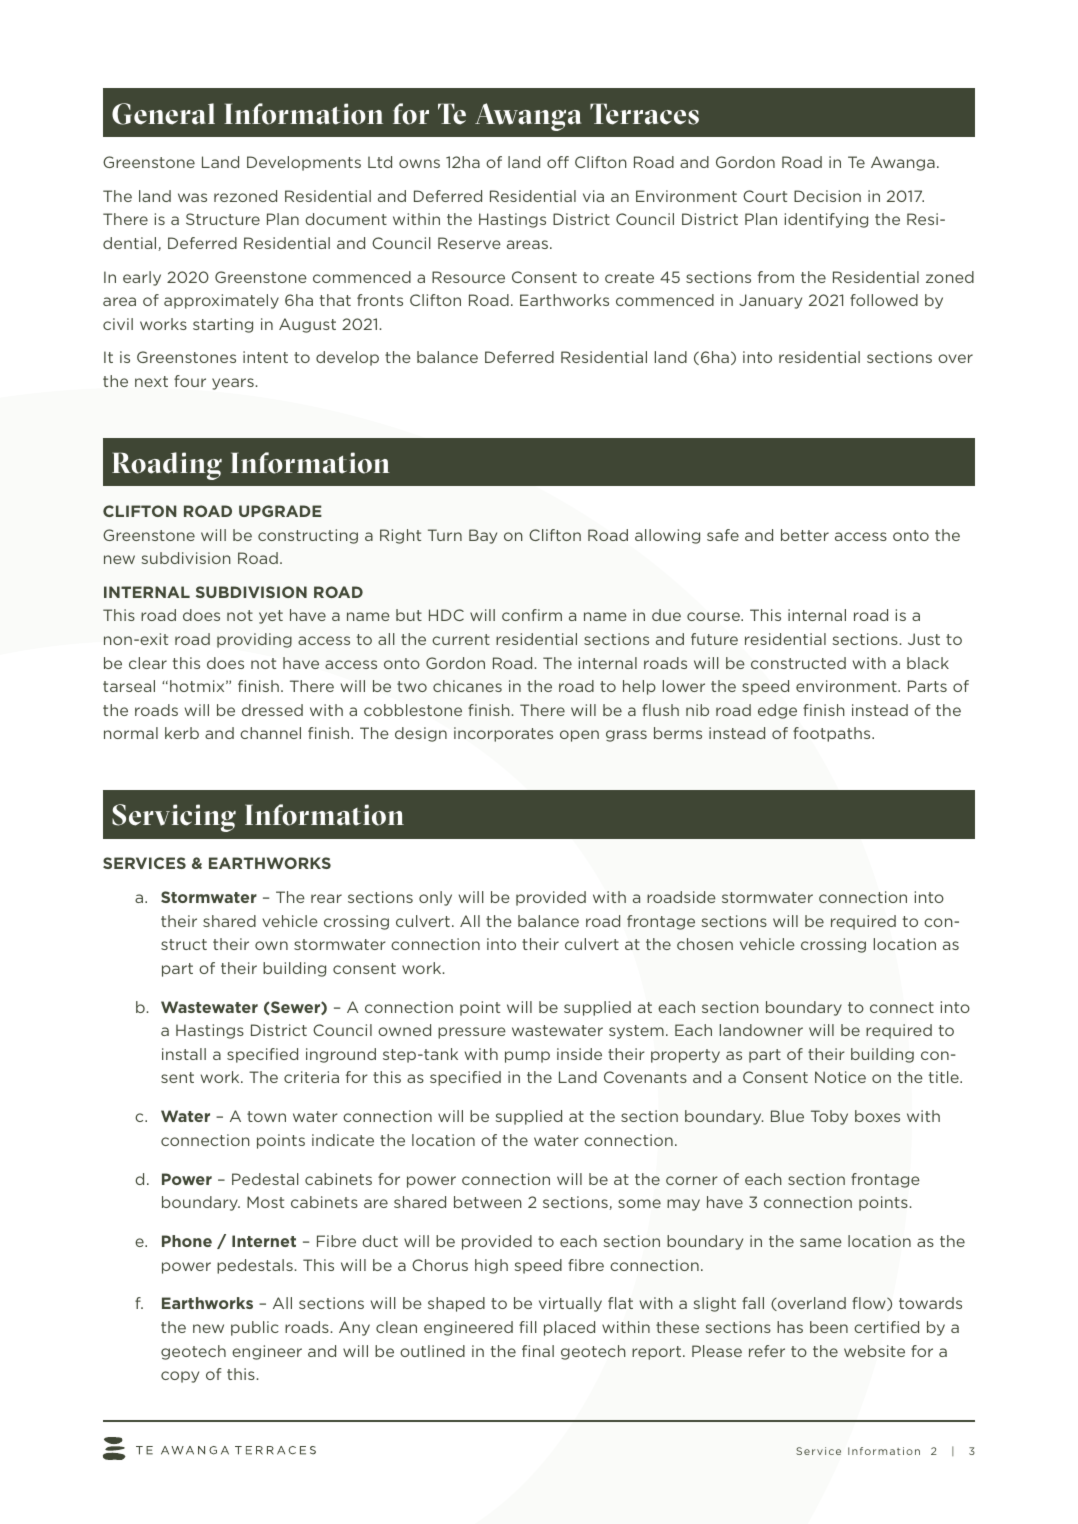 This page has height=1524, width=1078. What do you see at coordinates (827, 196) in the page?
I see `Decision` at bounding box center [827, 196].
